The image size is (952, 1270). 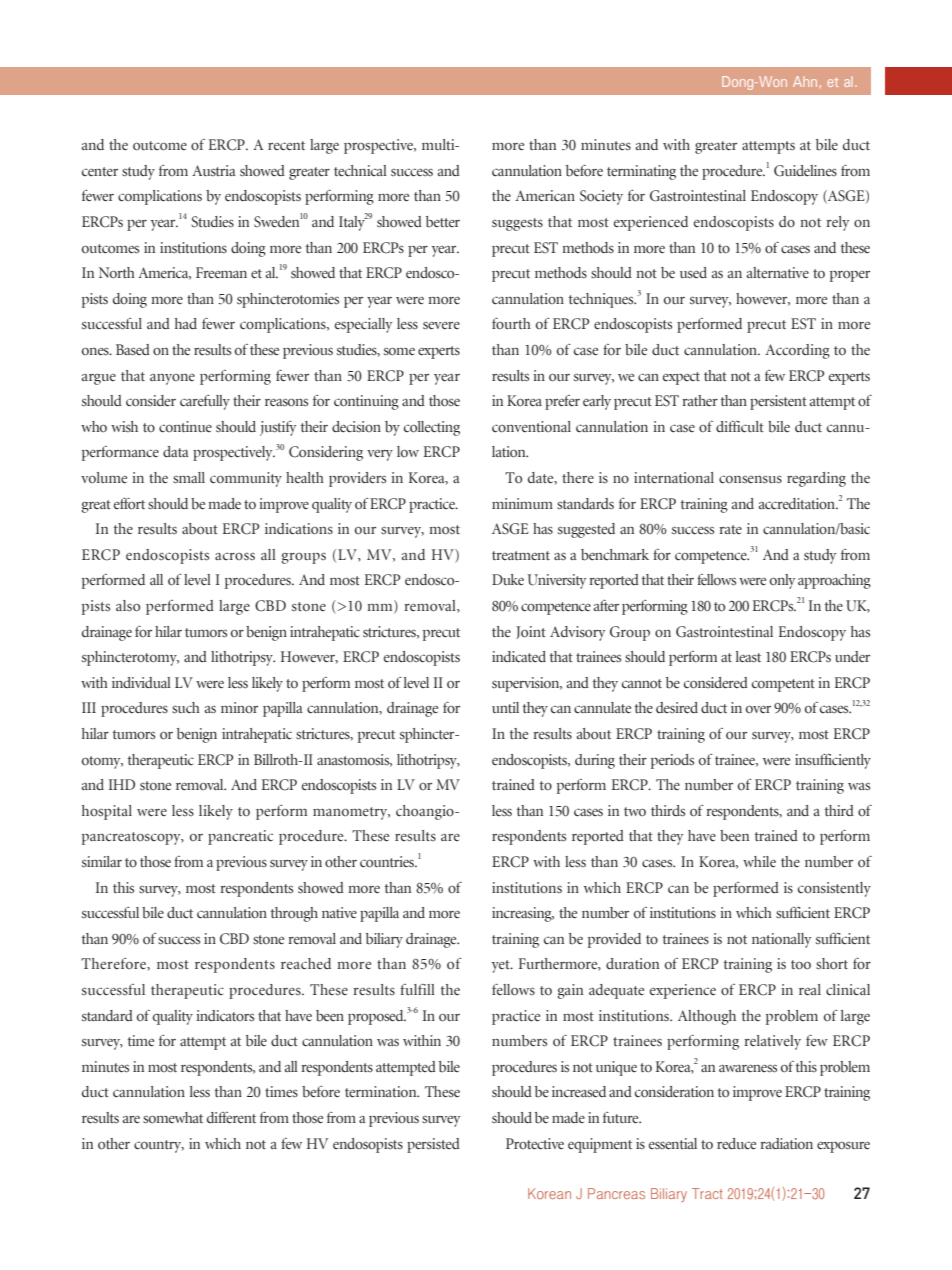 What do you see at coordinates (214, 170) in the screenshot?
I see `Austria` at bounding box center [214, 170].
